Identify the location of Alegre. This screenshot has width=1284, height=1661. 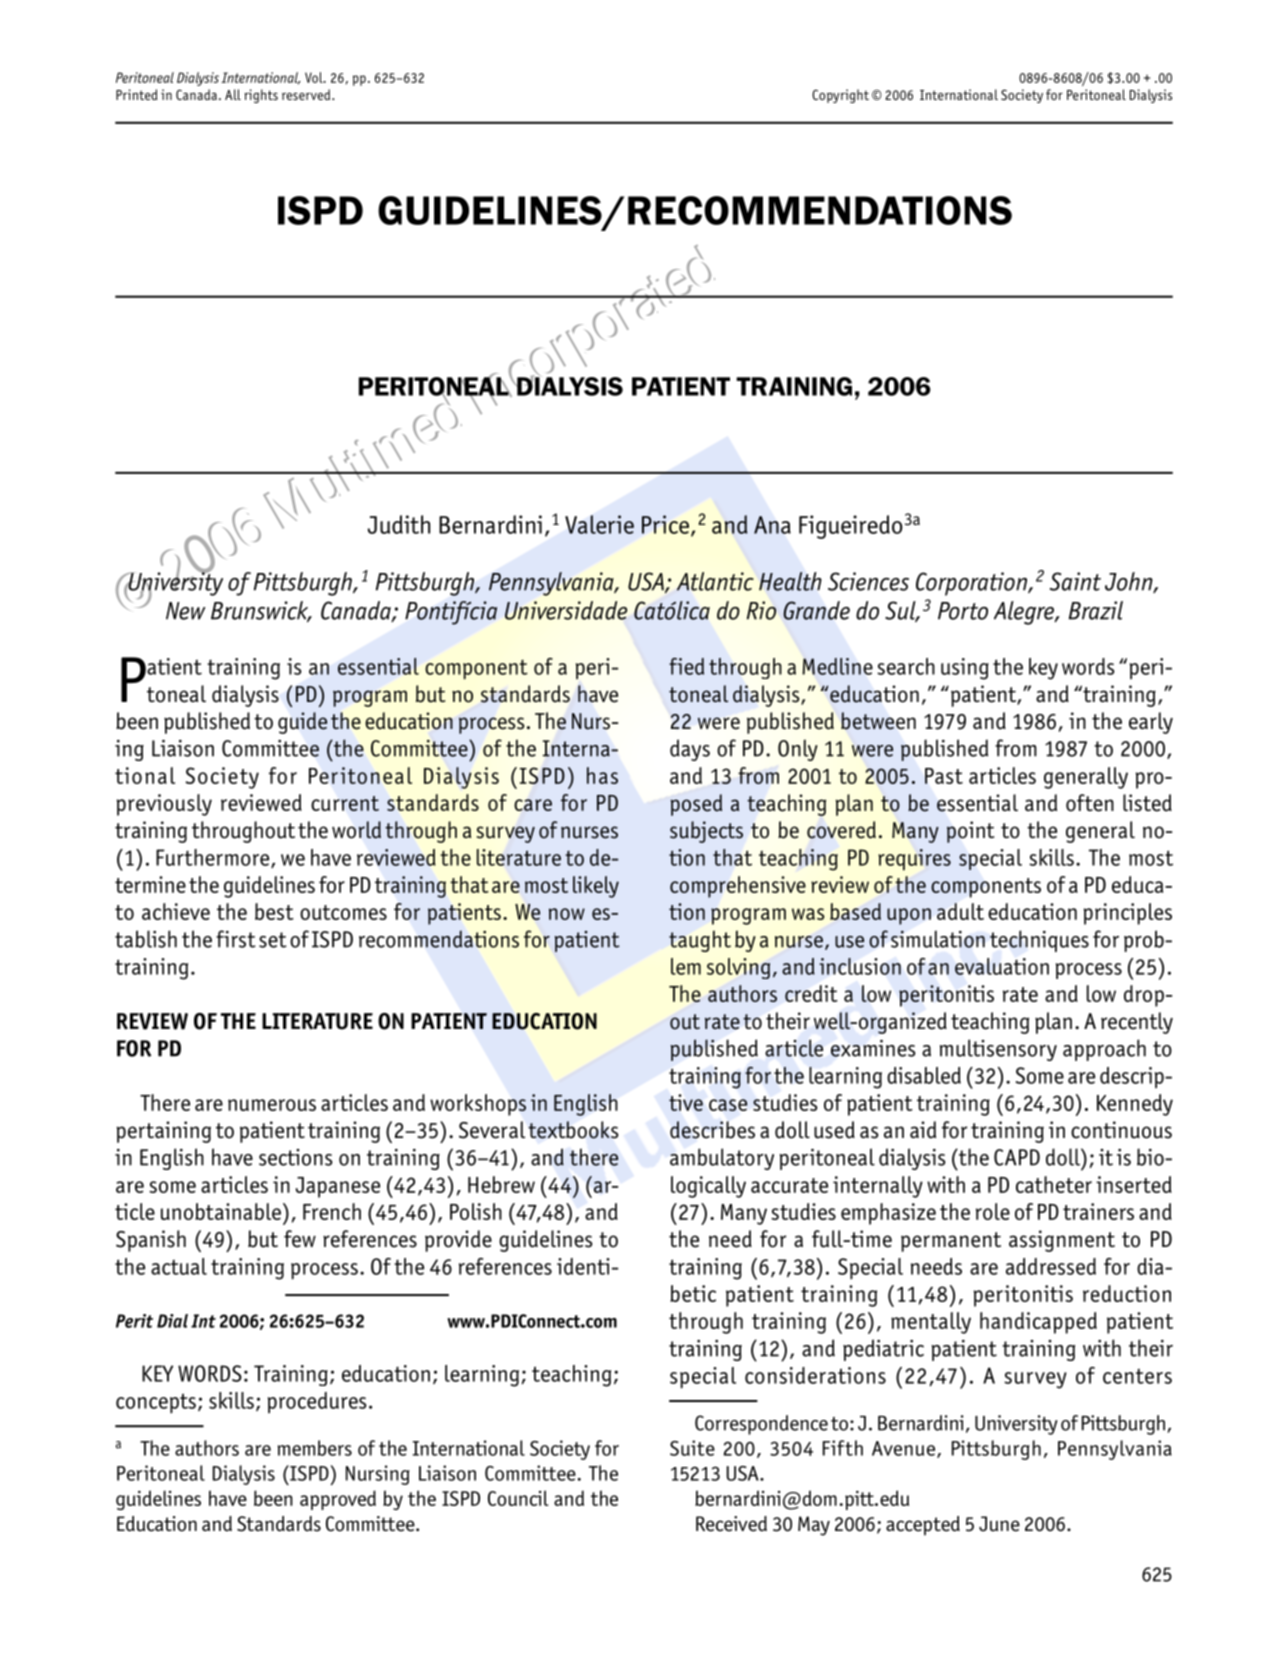
(1025, 613).
